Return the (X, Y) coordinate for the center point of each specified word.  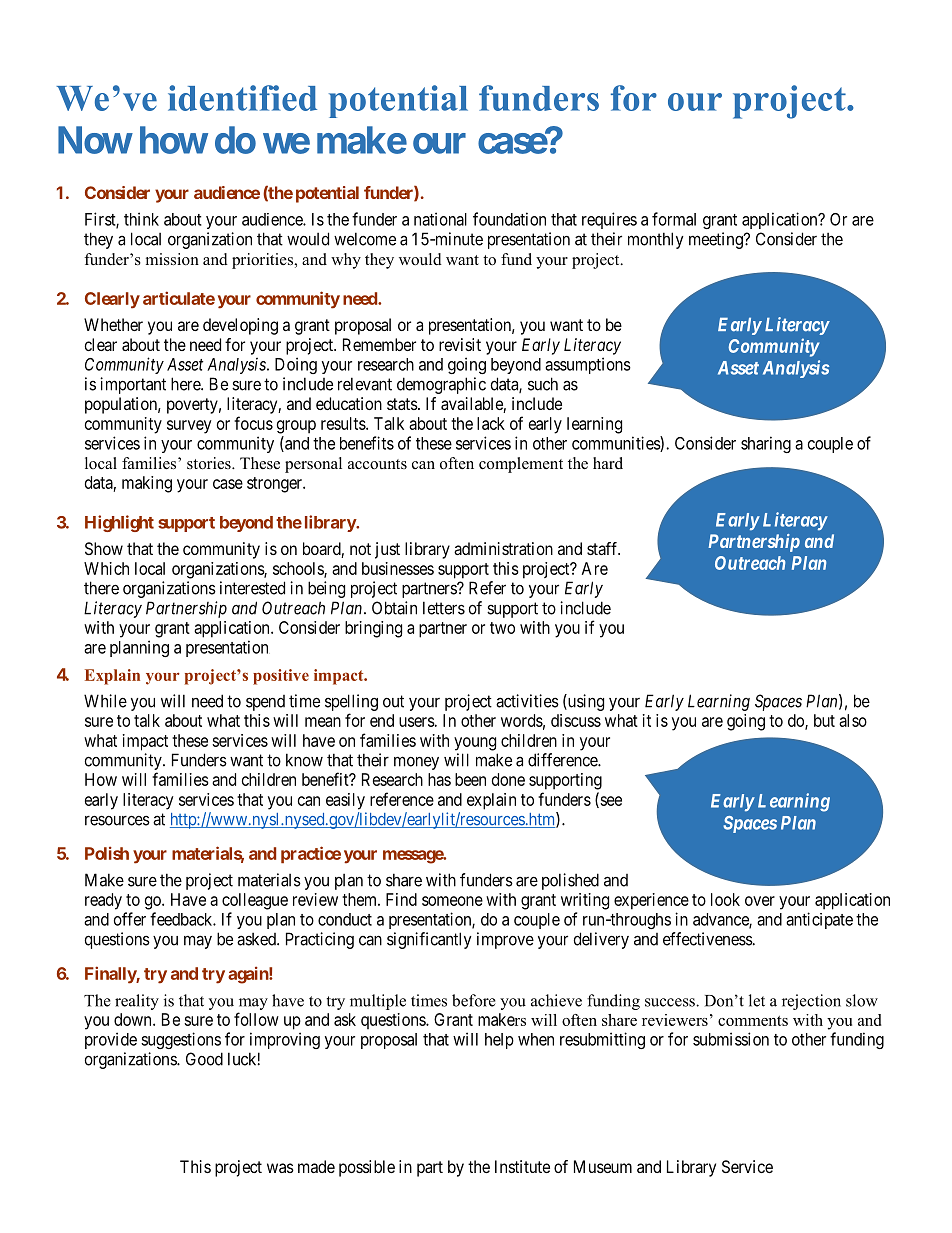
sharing (766, 444)
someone (452, 901)
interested (252, 588)
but (824, 720)
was (280, 1168)
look (725, 899)
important (133, 385)
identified (242, 98)
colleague (255, 901)
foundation (509, 219)
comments (753, 1021)
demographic (441, 385)
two (502, 628)
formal (674, 219)
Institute (522, 1166)
